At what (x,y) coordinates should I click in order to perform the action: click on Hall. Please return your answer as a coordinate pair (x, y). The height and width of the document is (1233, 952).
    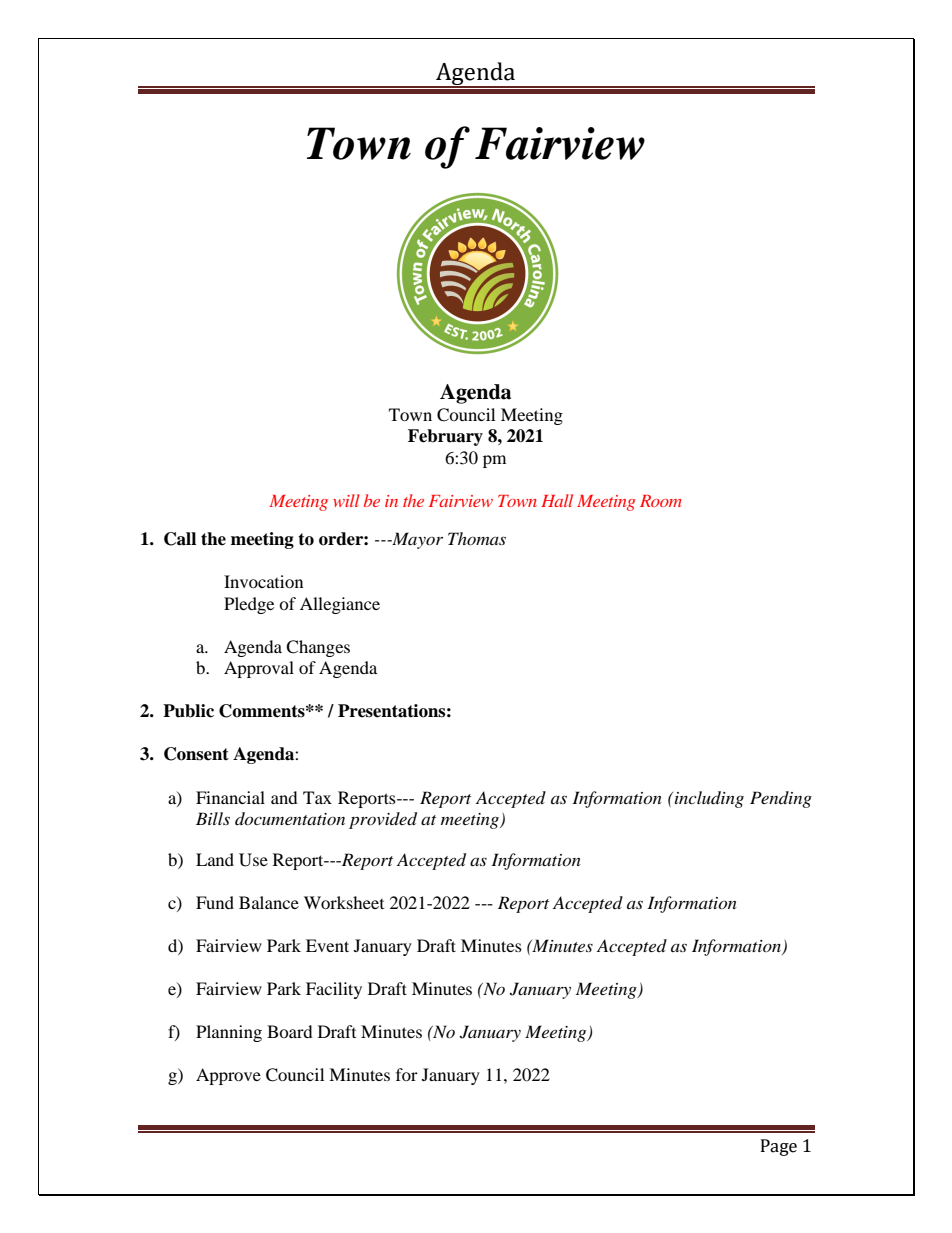
    Looking at the image, I should click on (557, 500).
